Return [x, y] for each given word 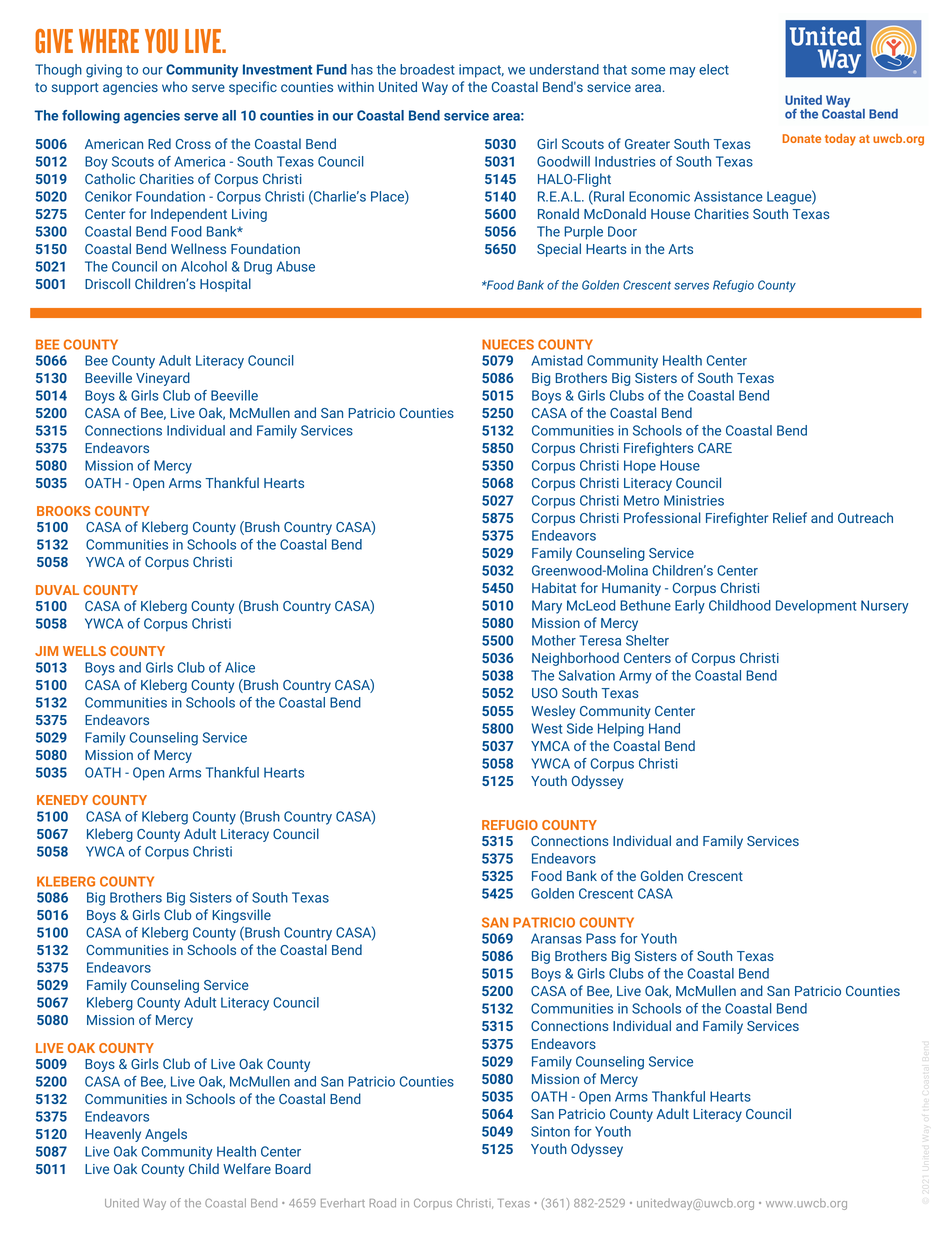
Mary [547, 607]
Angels [166, 1135]
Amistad [557, 360]
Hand [664, 728]
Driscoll [107, 283]
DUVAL [57, 590]
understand [564, 69]
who [175, 86]
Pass [601, 938]
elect [714, 69]
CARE [715, 448]
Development [816, 607]
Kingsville [241, 916]
